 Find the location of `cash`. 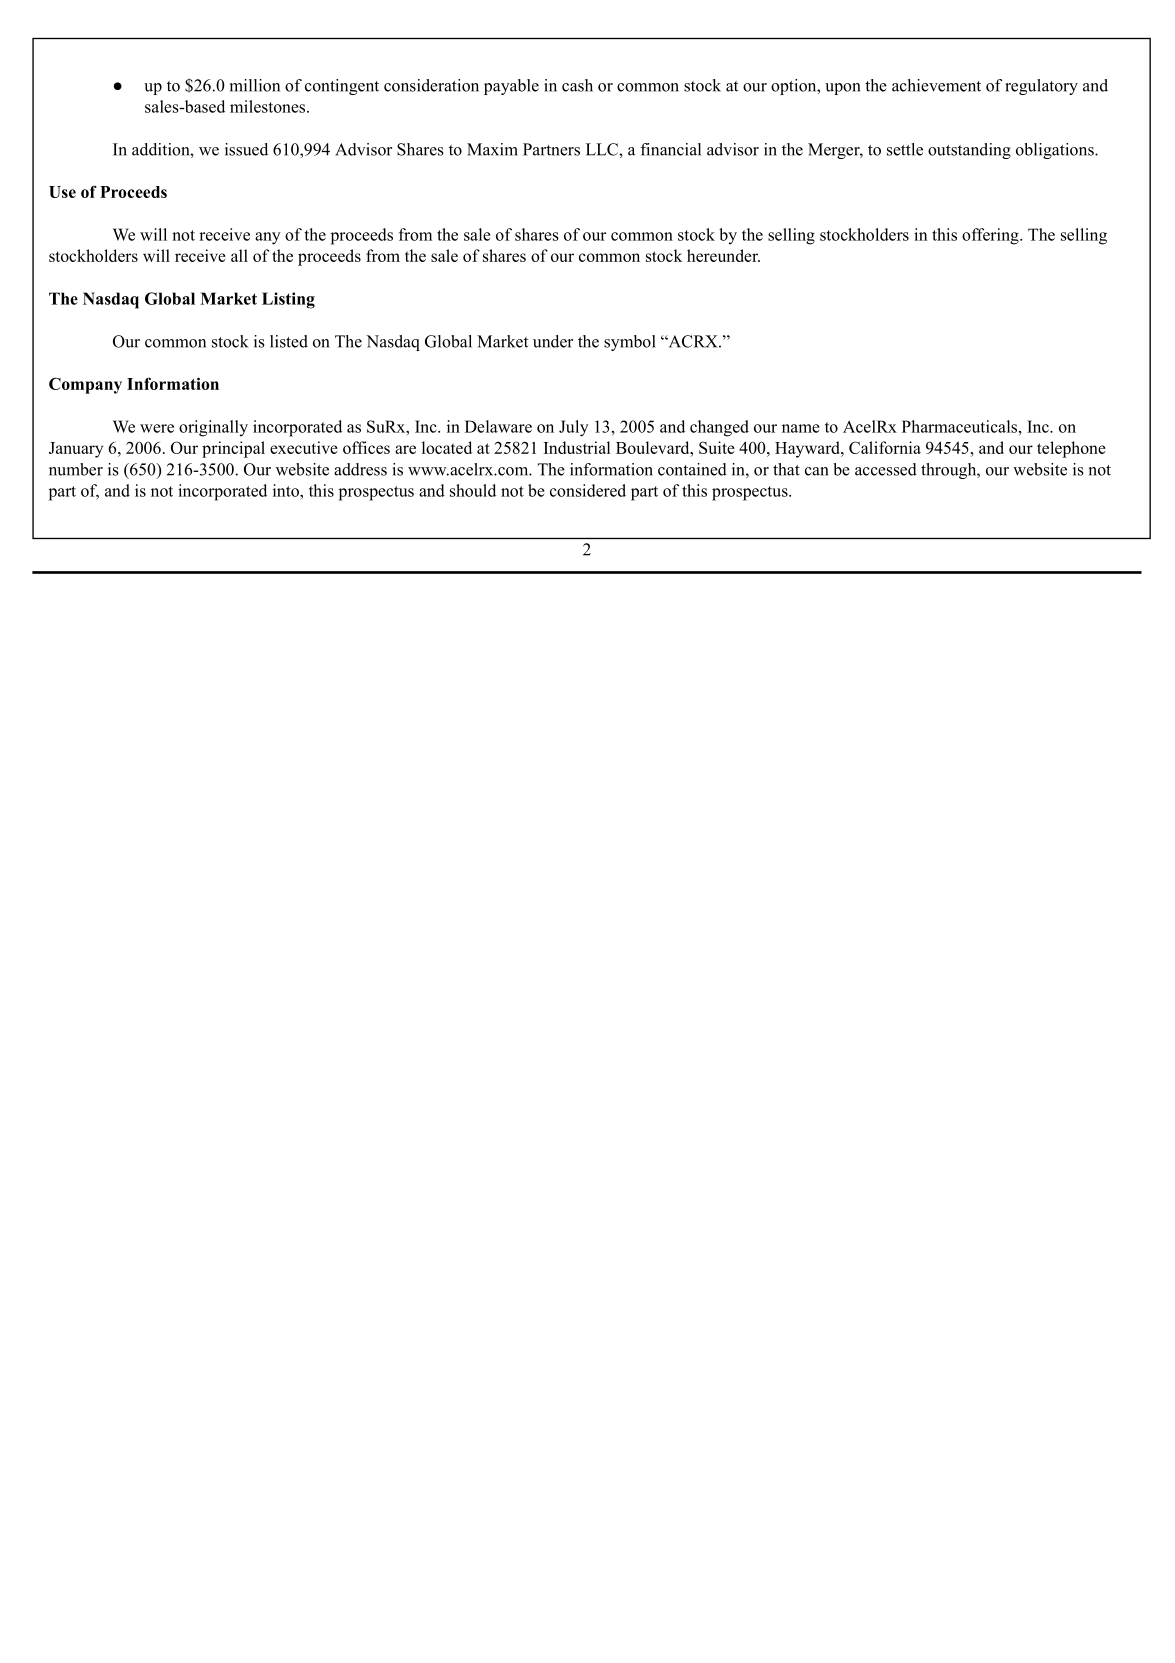

cash is located at coordinates (577, 85).
